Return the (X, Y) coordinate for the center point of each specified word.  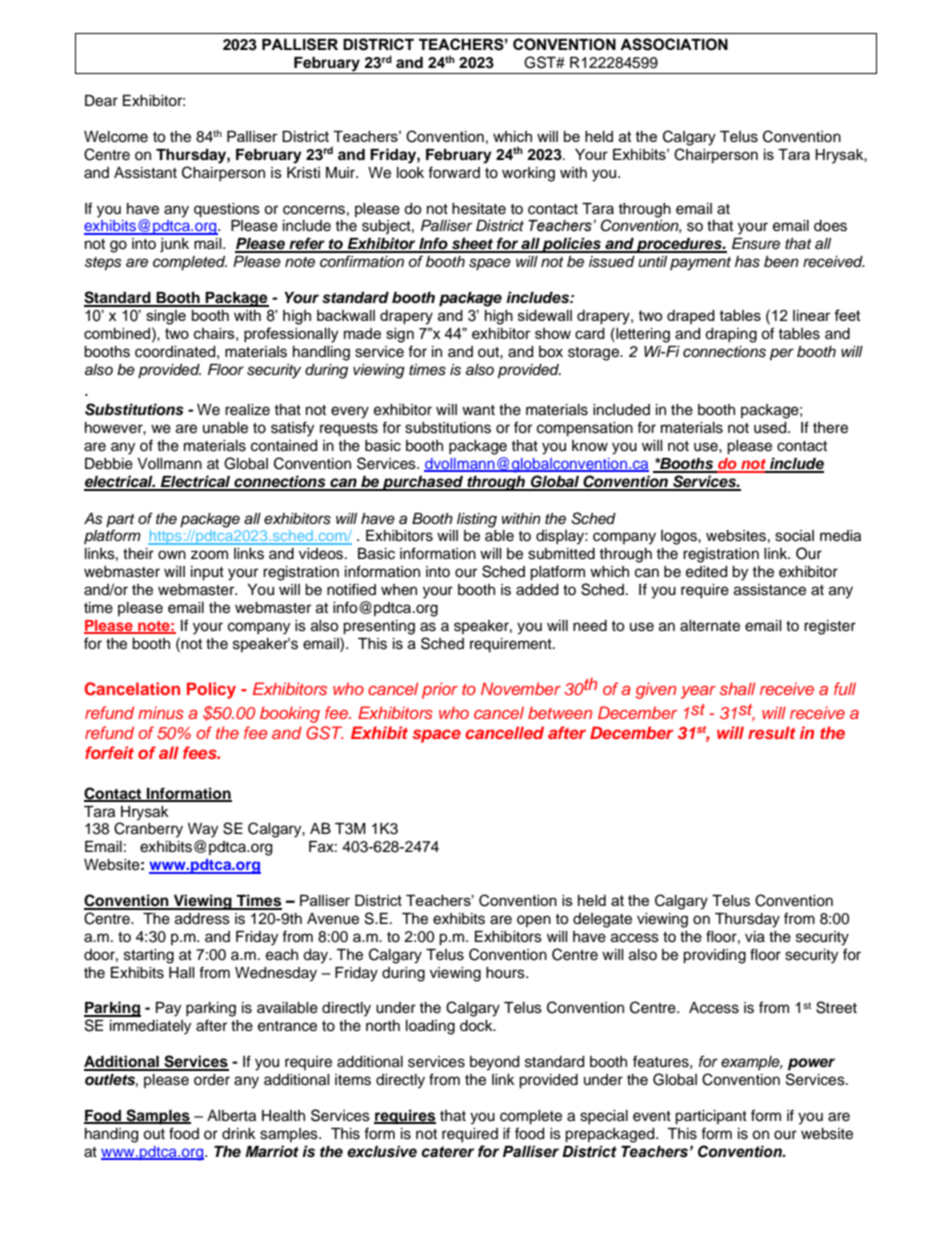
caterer (448, 1152)
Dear (101, 101)
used (771, 428)
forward (454, 172)
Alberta (231, 1116)
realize (247, 410)
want (478, 410)
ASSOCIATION (674, 44)
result (772, 732)
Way (203, 830)
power (811, 1064)
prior (440, 690)
